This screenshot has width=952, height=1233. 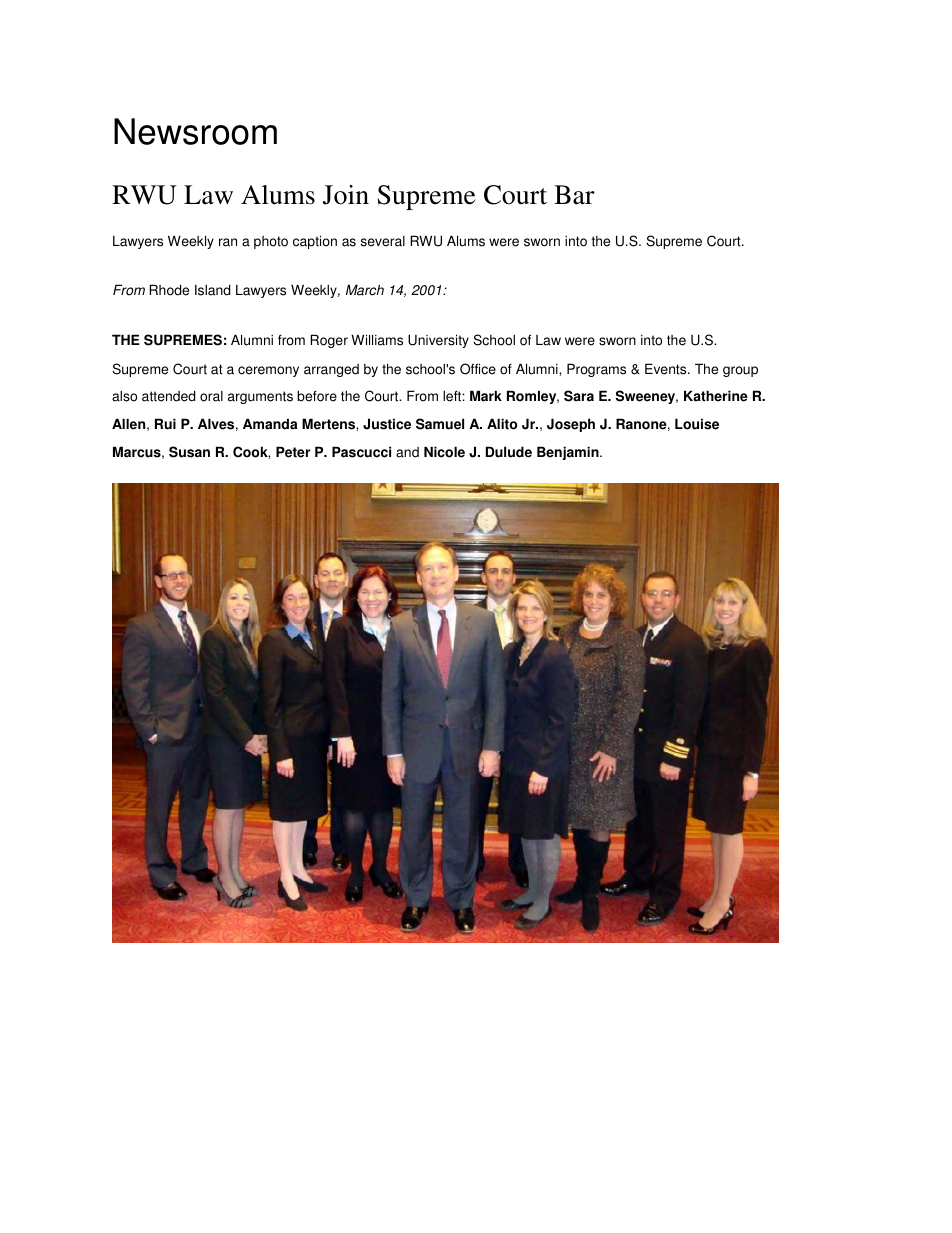 What do you see at coordinates (195, 131) in the screenshot?
I see `Newsroom` at bounding box center [195, 131].
